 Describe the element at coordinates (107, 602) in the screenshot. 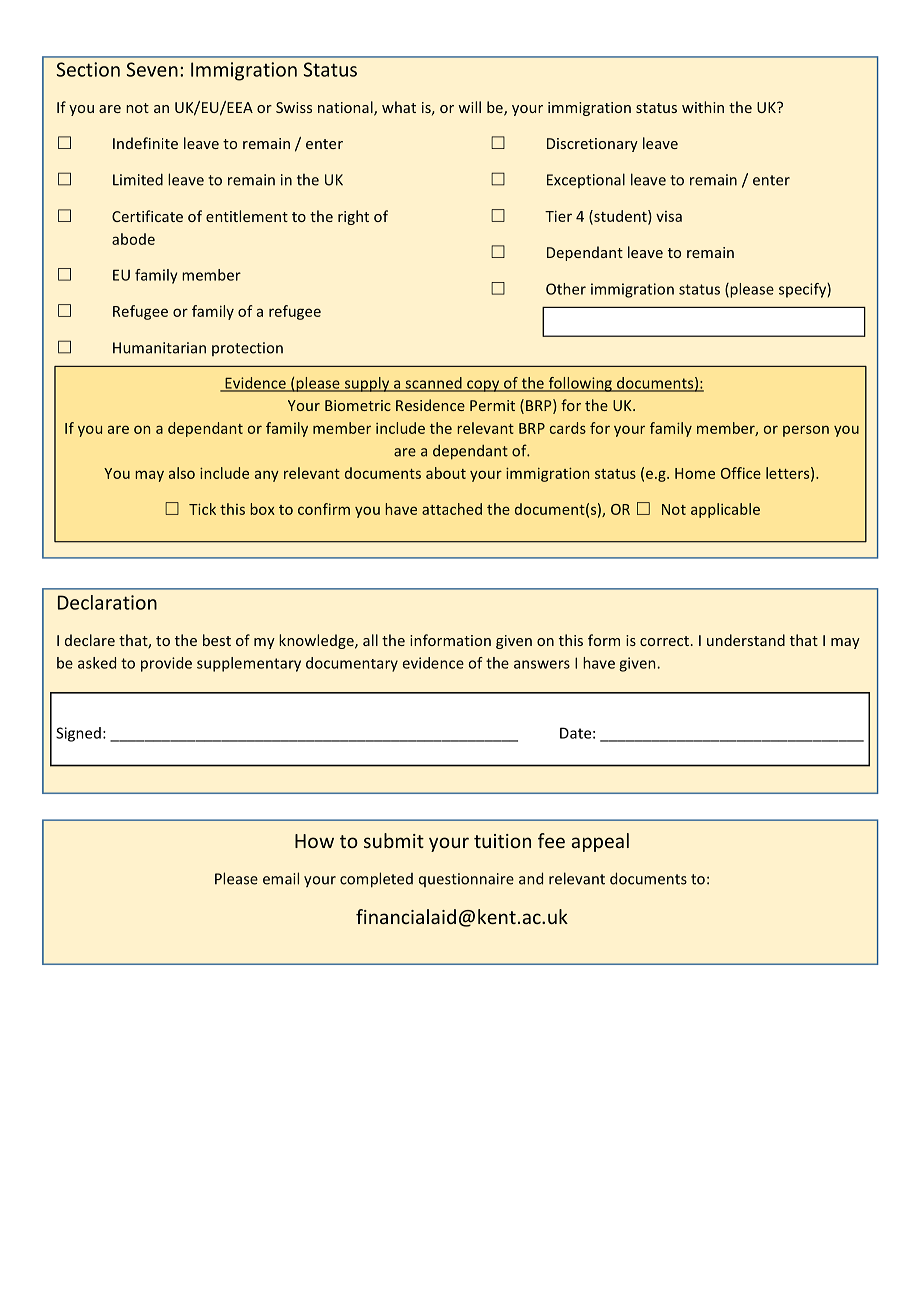

I see `Declaration` at that location.
